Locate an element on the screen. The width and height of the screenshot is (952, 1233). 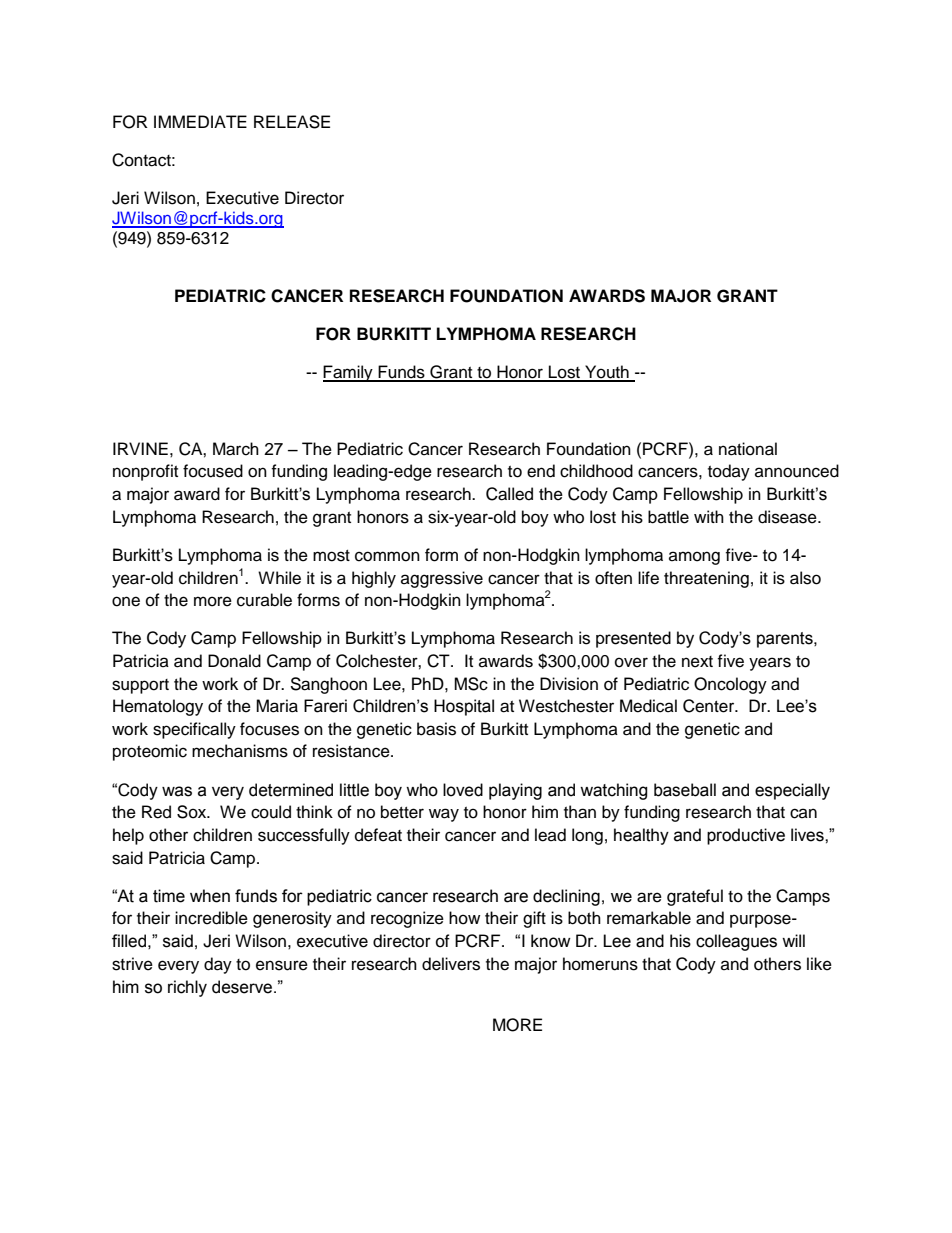
richly is located at coordinates (187, 988).
